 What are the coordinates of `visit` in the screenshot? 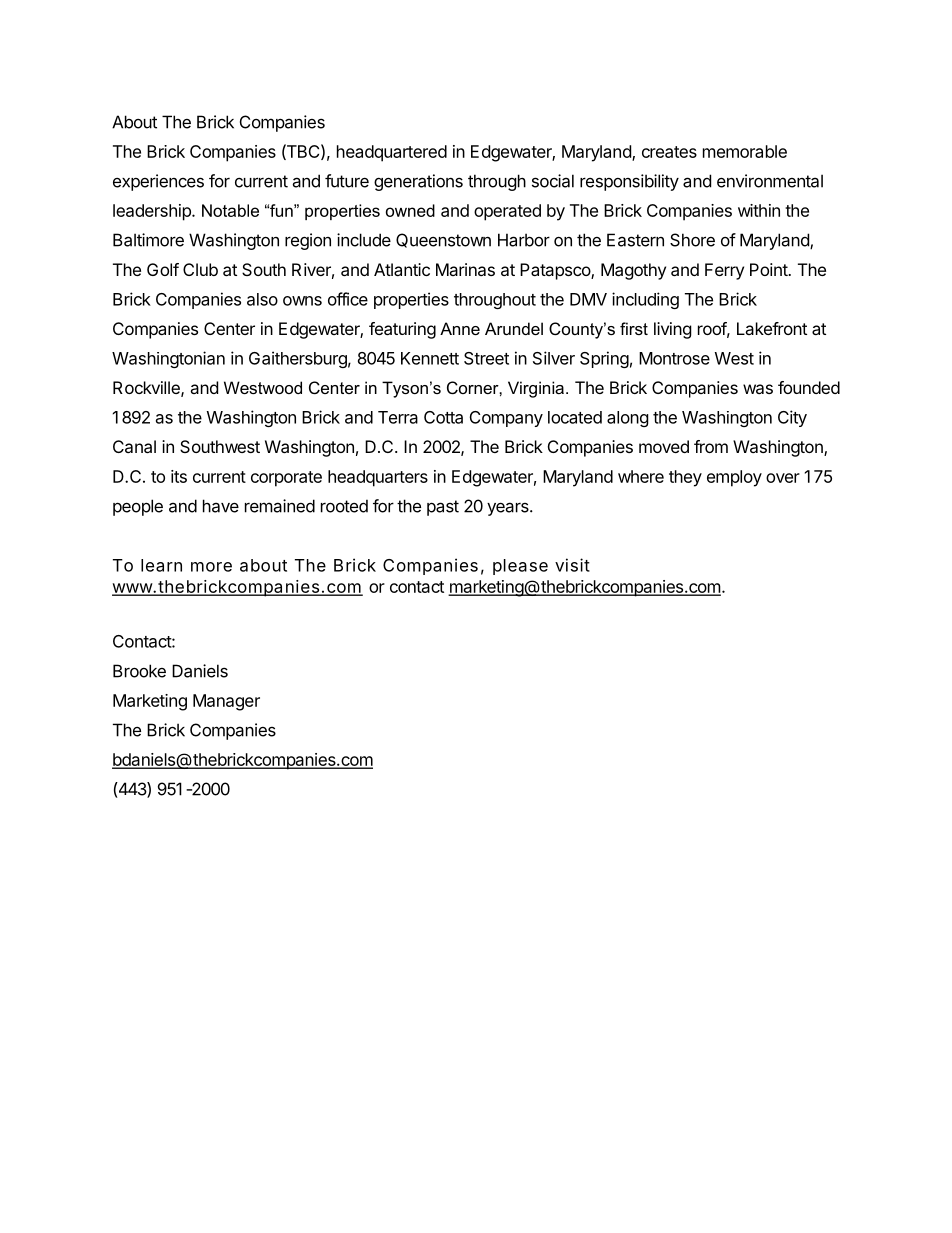 It's located at (572, 565).
